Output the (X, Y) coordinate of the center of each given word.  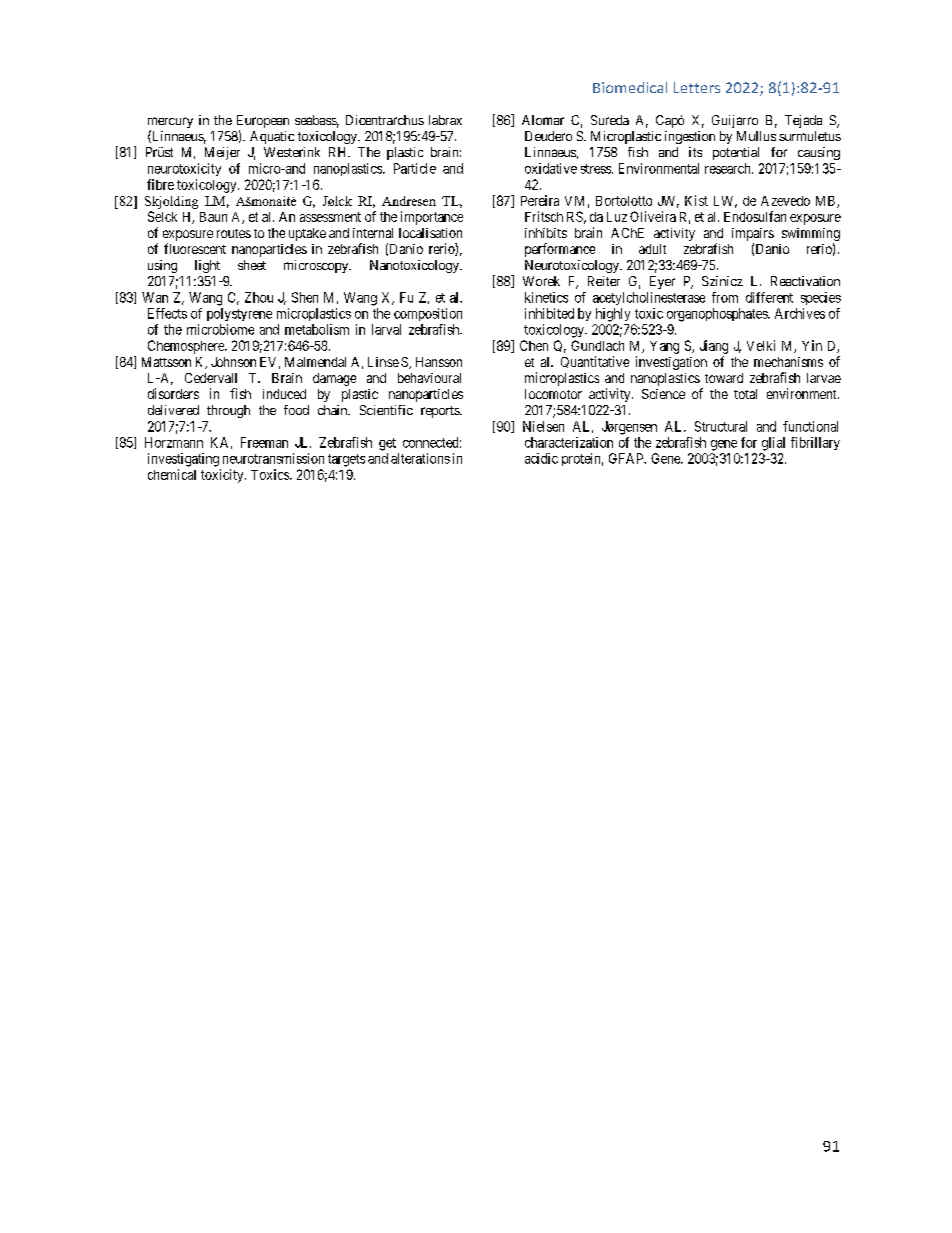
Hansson (439, 362)
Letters (697, 87)
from (725, 297)
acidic (541, 458)
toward (724, 378)
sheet (252, 265)
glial (773, 444)
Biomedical (630, 87)
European (263, 123)
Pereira (540, 200)
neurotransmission (273, 458)
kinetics (546, 297)
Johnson (233, 362)
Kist (696, 200)
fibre (160, 184)
